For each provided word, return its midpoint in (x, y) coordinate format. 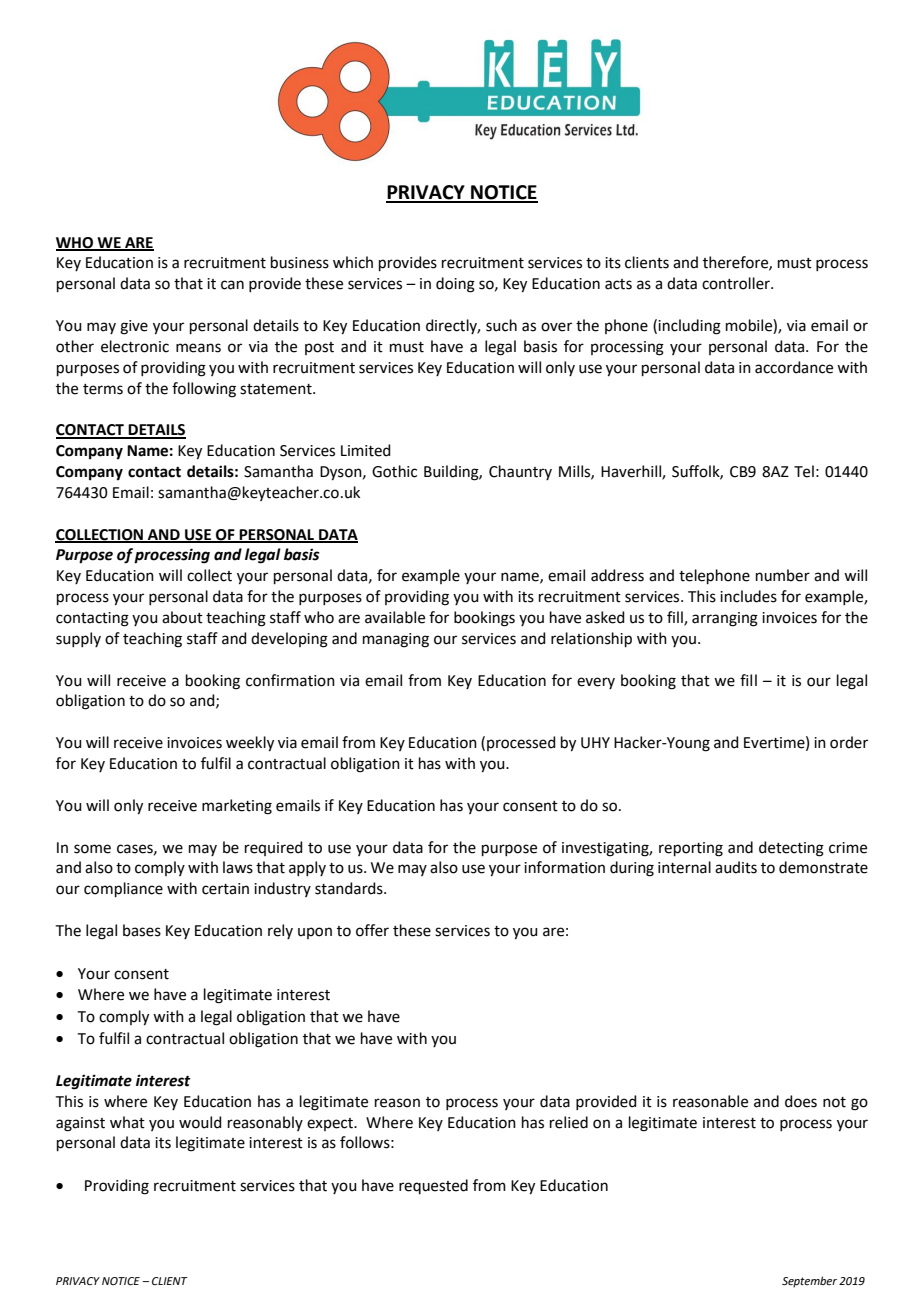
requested (433, 1186)
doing (455, 285)
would (200, 1122)
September (809, 1282)
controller (737, 283)
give (134, 327)
